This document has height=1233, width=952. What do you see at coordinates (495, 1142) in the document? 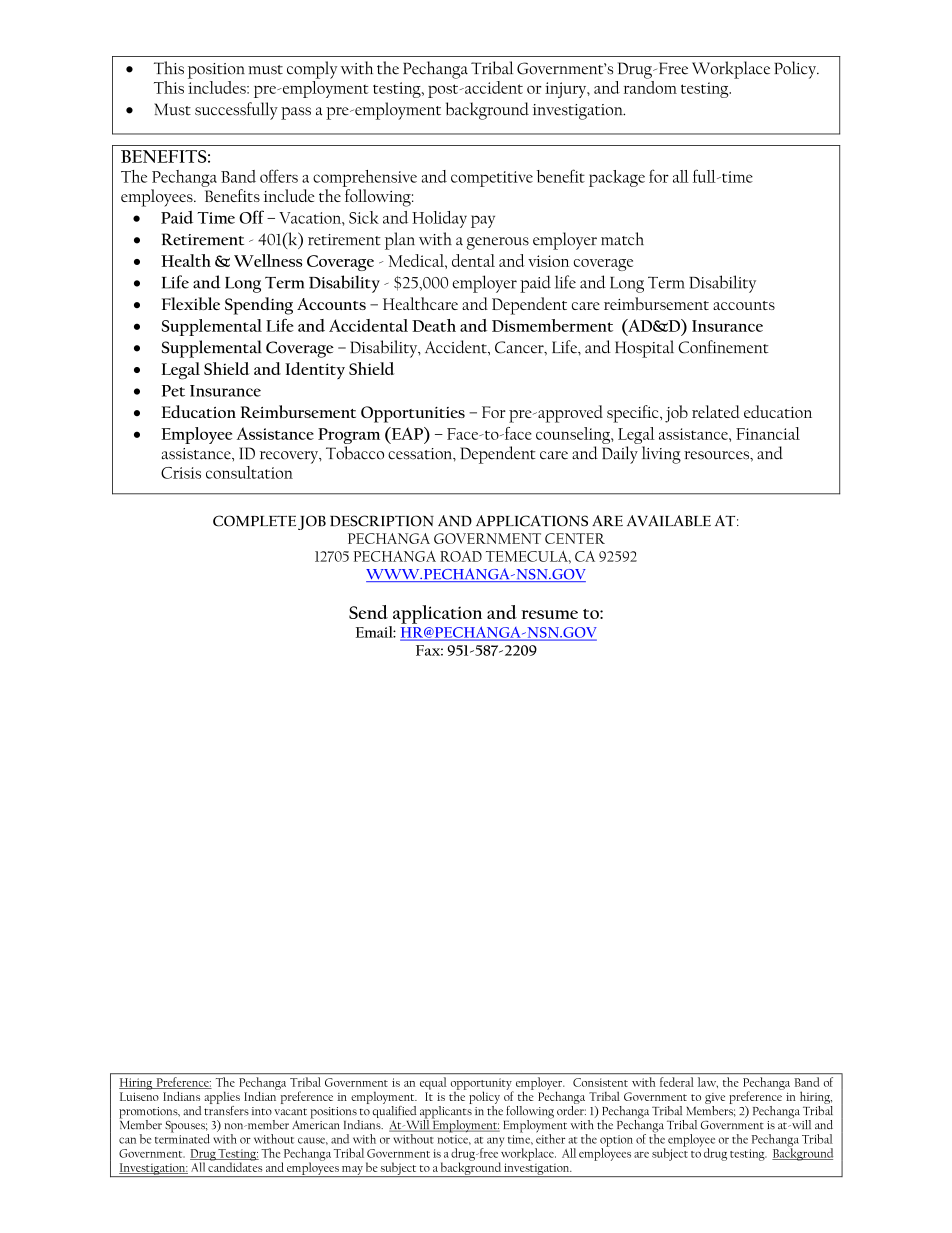
I see `any` at bounding box center [495, 1142].
